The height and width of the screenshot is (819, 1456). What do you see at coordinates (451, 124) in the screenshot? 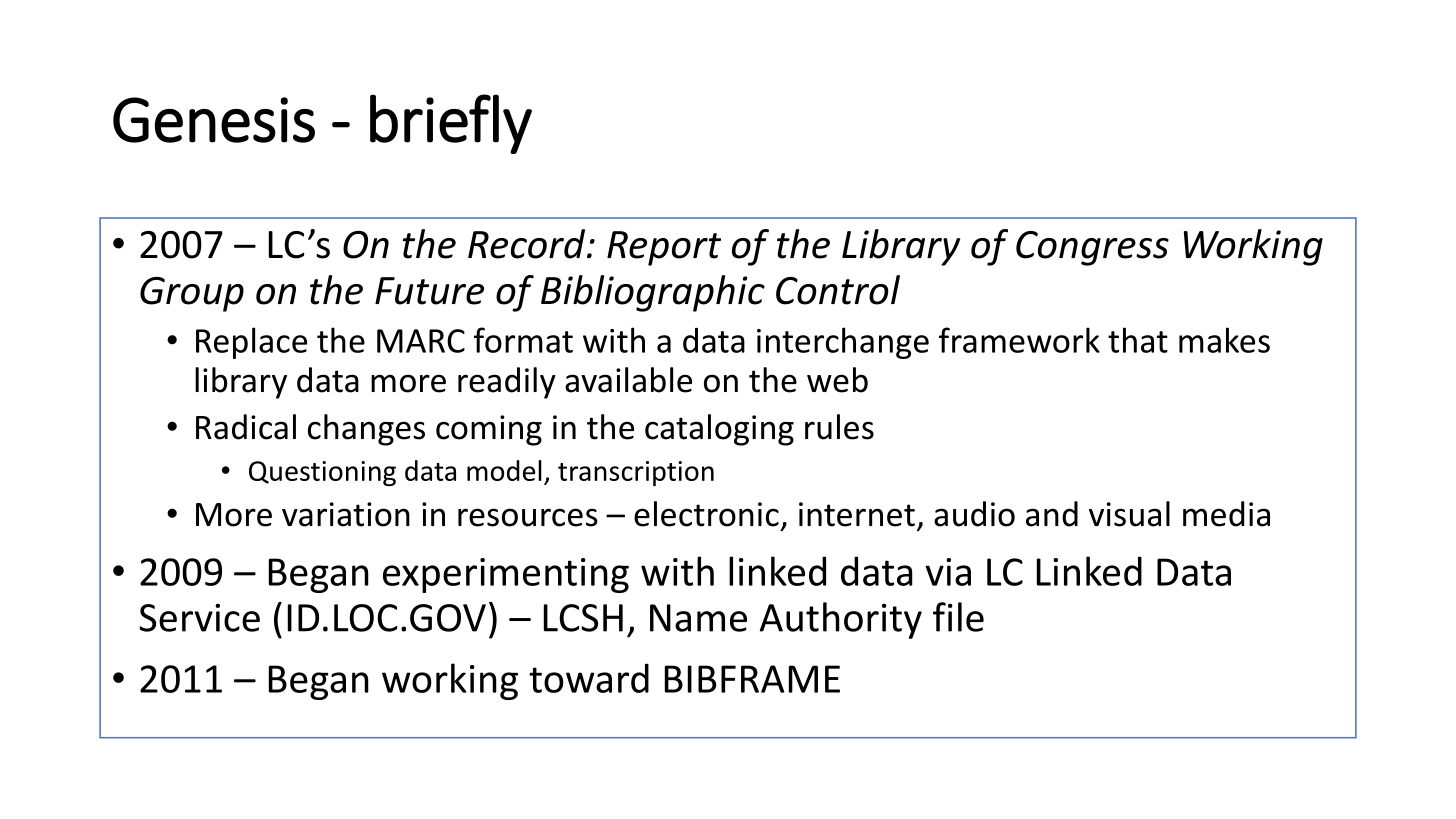
I see `briefly` at bounding box center [451, 124].
